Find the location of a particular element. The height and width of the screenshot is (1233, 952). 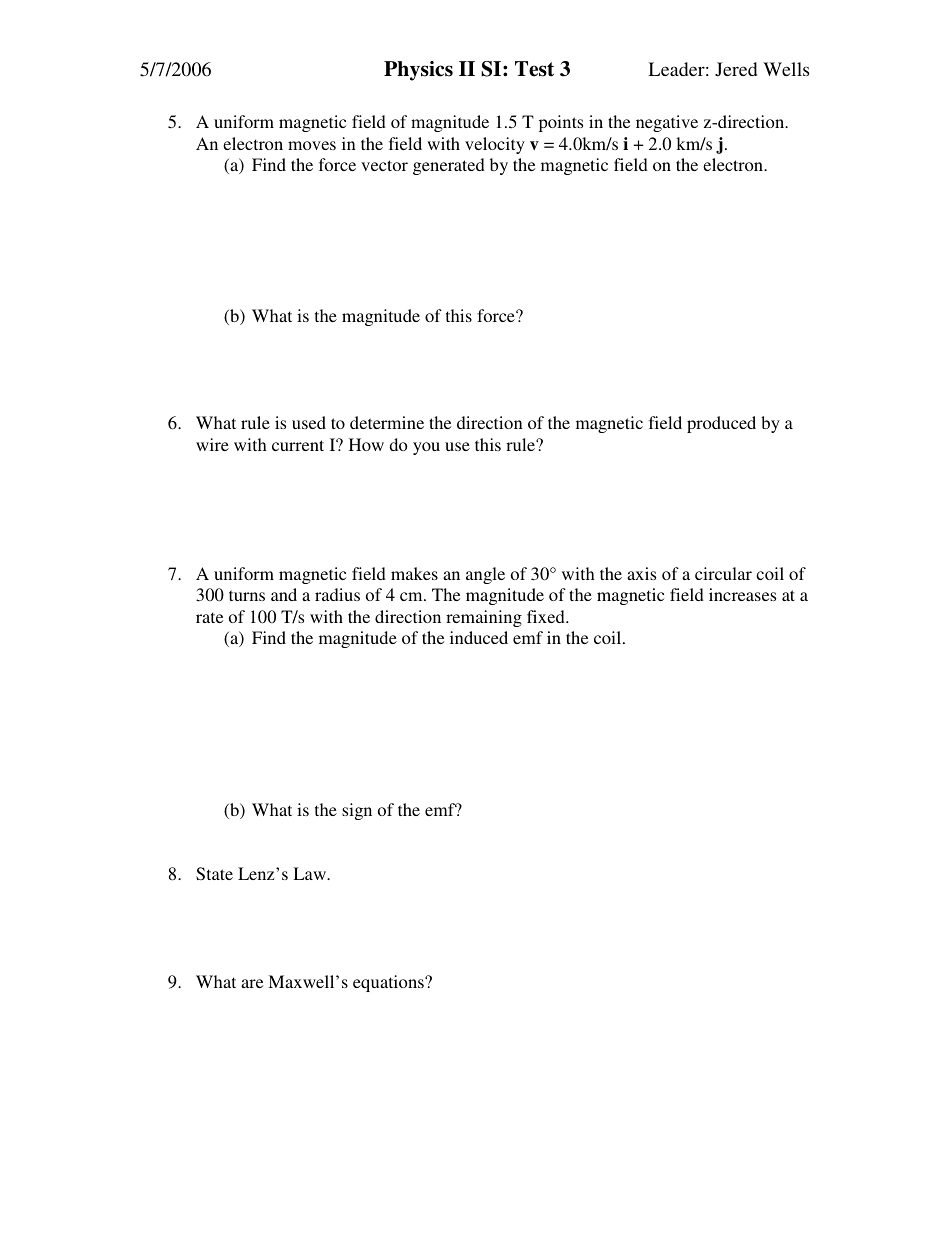

induced is located at coordinates (479, 637).
